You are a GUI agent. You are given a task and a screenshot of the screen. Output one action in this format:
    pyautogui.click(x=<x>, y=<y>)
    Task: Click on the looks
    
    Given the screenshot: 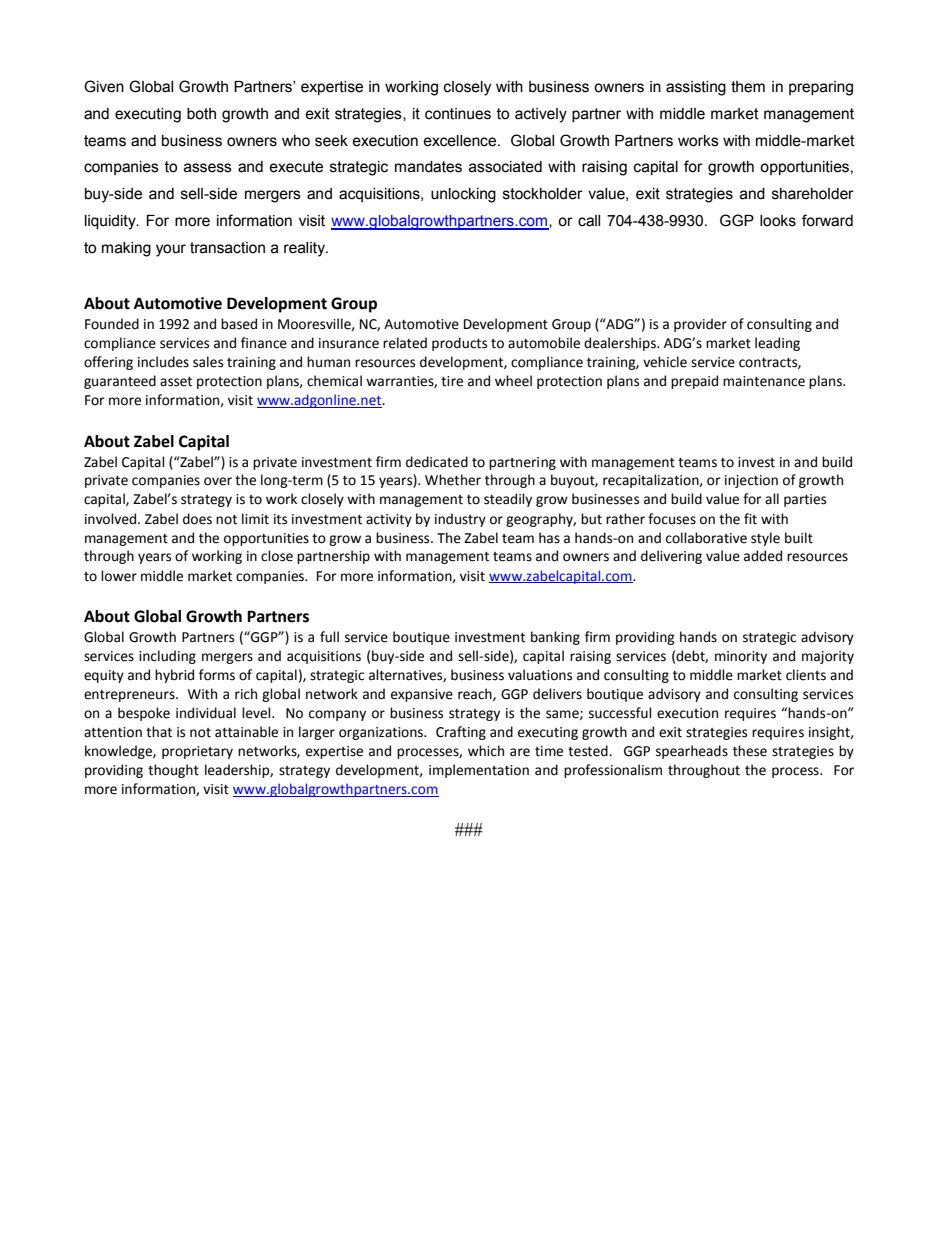 What is the action you would take?
    pyautogui.click(x=778, y=221)
